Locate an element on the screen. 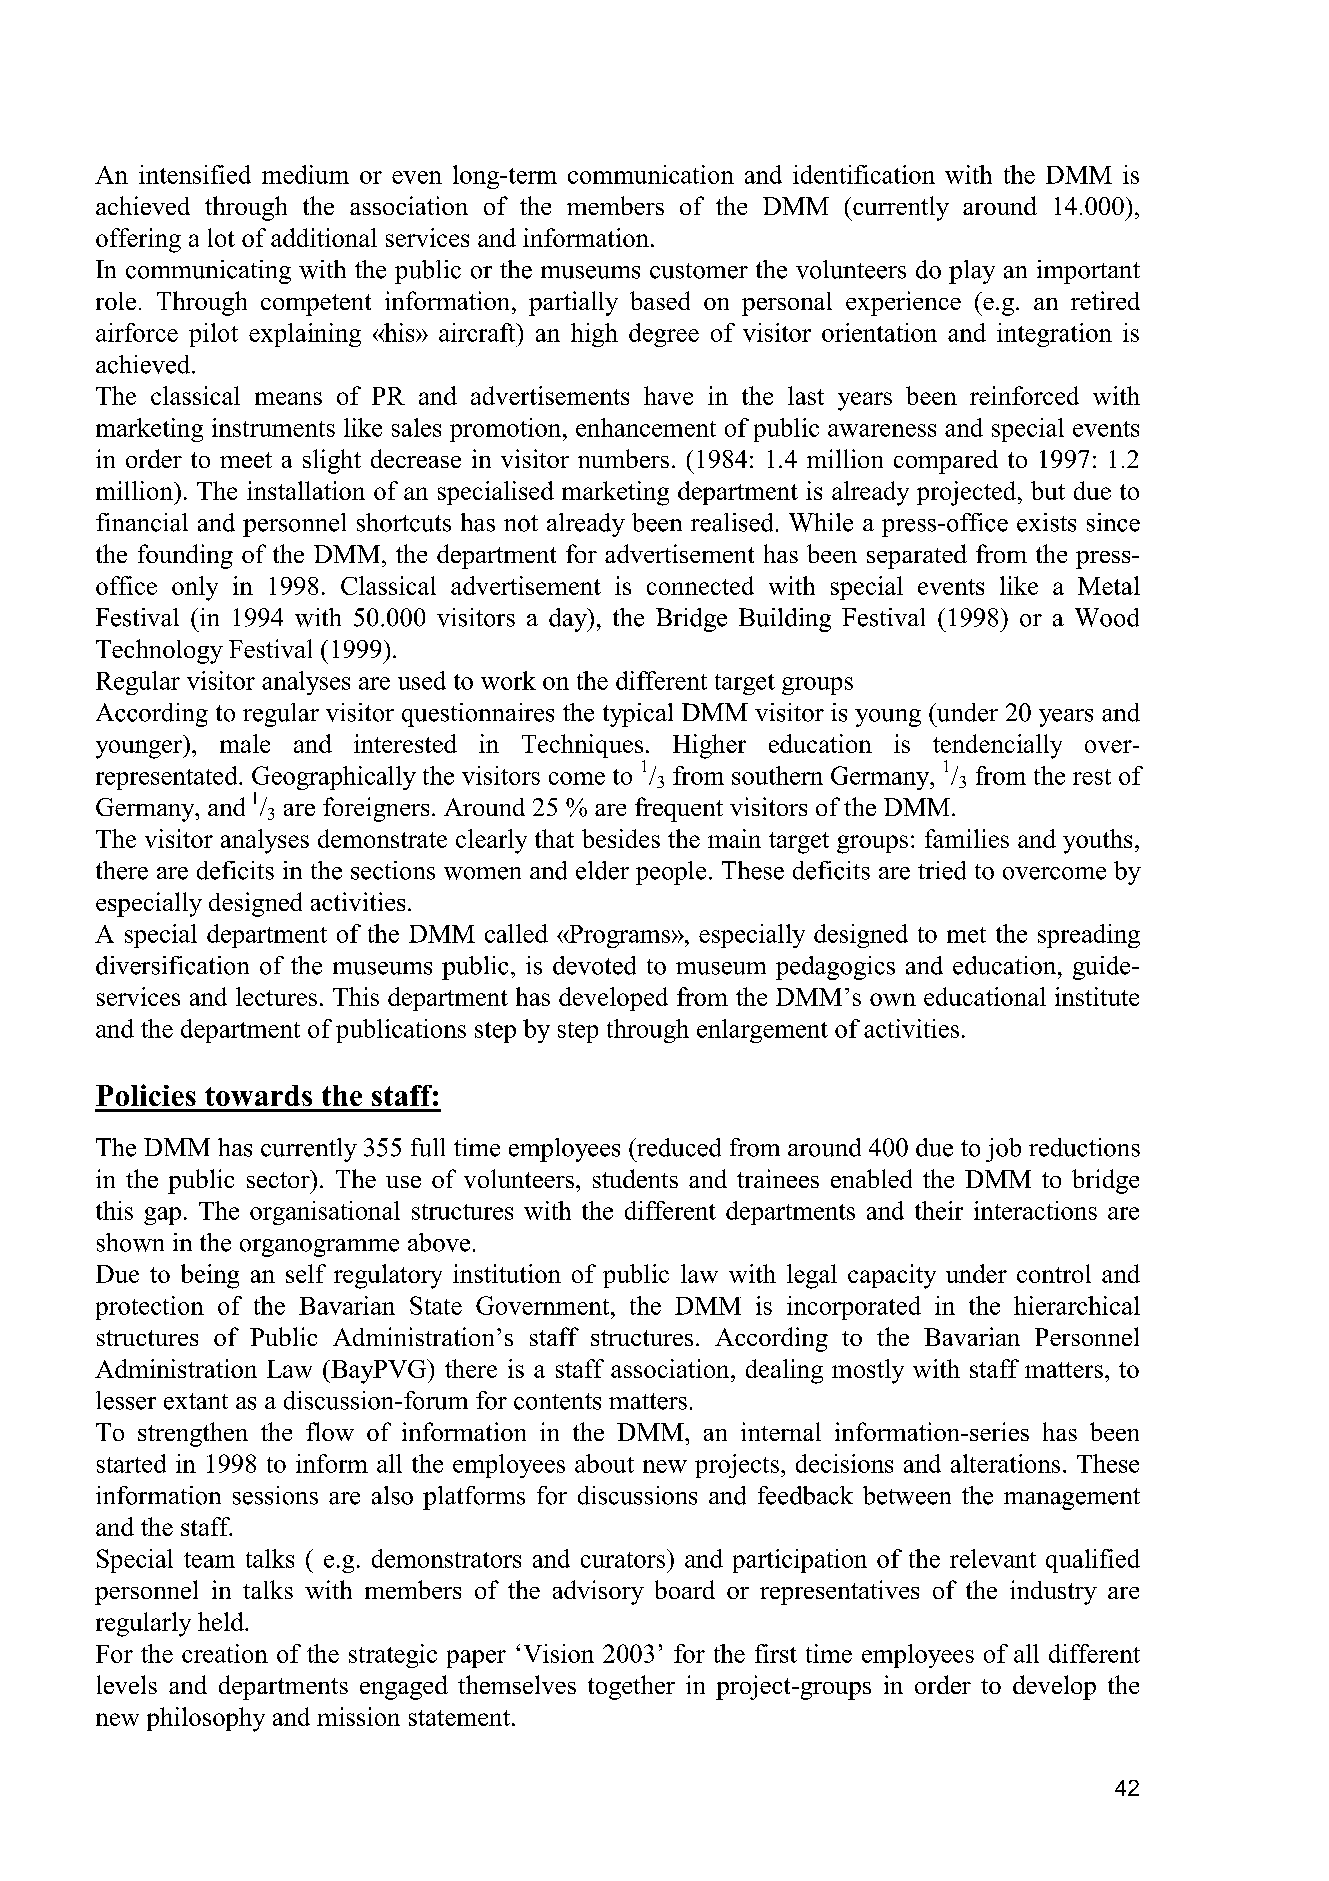  communication is located at coordinates (651, 174).
